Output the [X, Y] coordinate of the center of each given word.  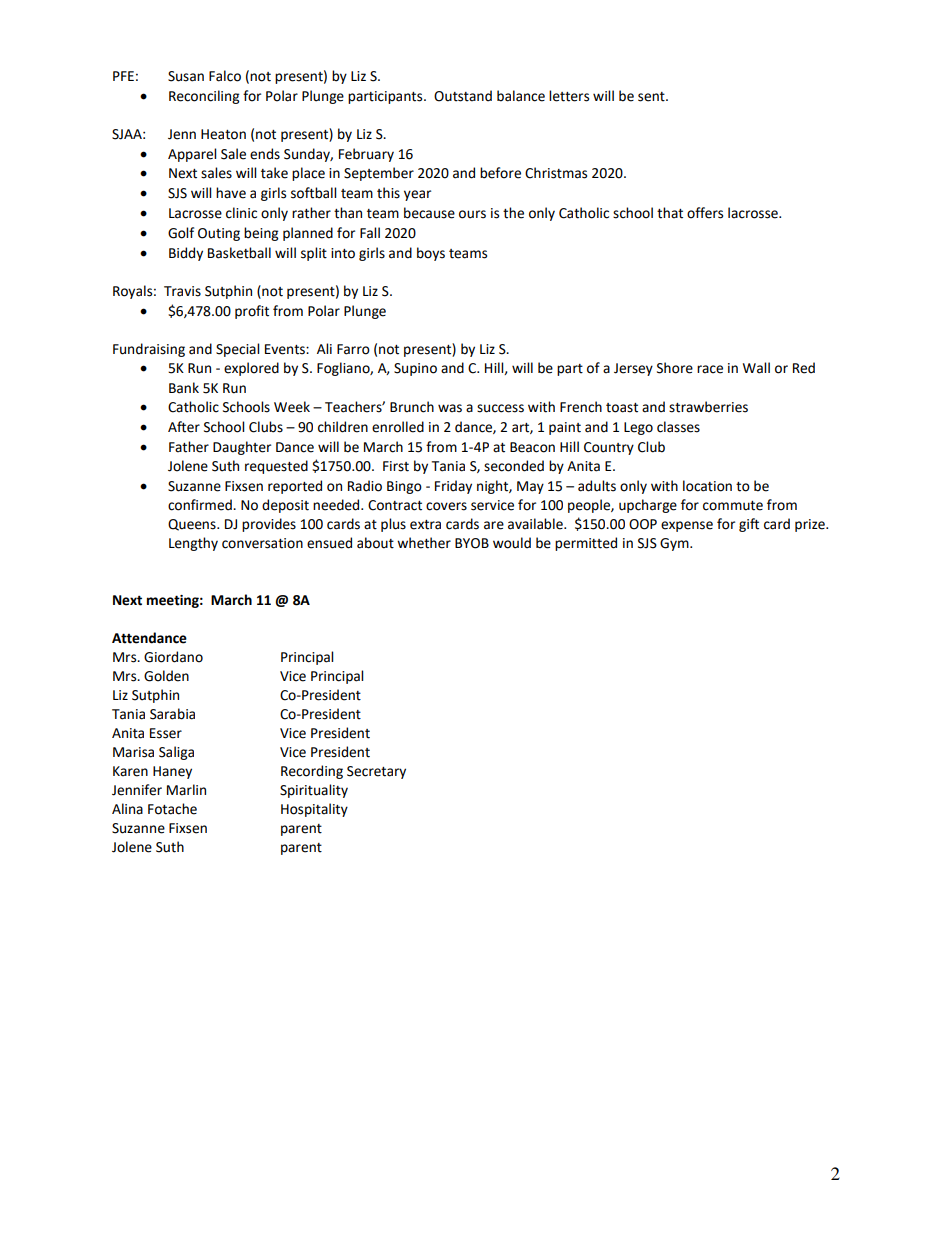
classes [678, 427]
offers [705, 213]
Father [189, 447]
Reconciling [204, 97]
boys [431, 254]
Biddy [186, 254]
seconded [514, 466]
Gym [675, 544]
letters [569, 96]
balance [521, 96]
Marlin [186, 790]
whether [424, 543]
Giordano [173, 657]
